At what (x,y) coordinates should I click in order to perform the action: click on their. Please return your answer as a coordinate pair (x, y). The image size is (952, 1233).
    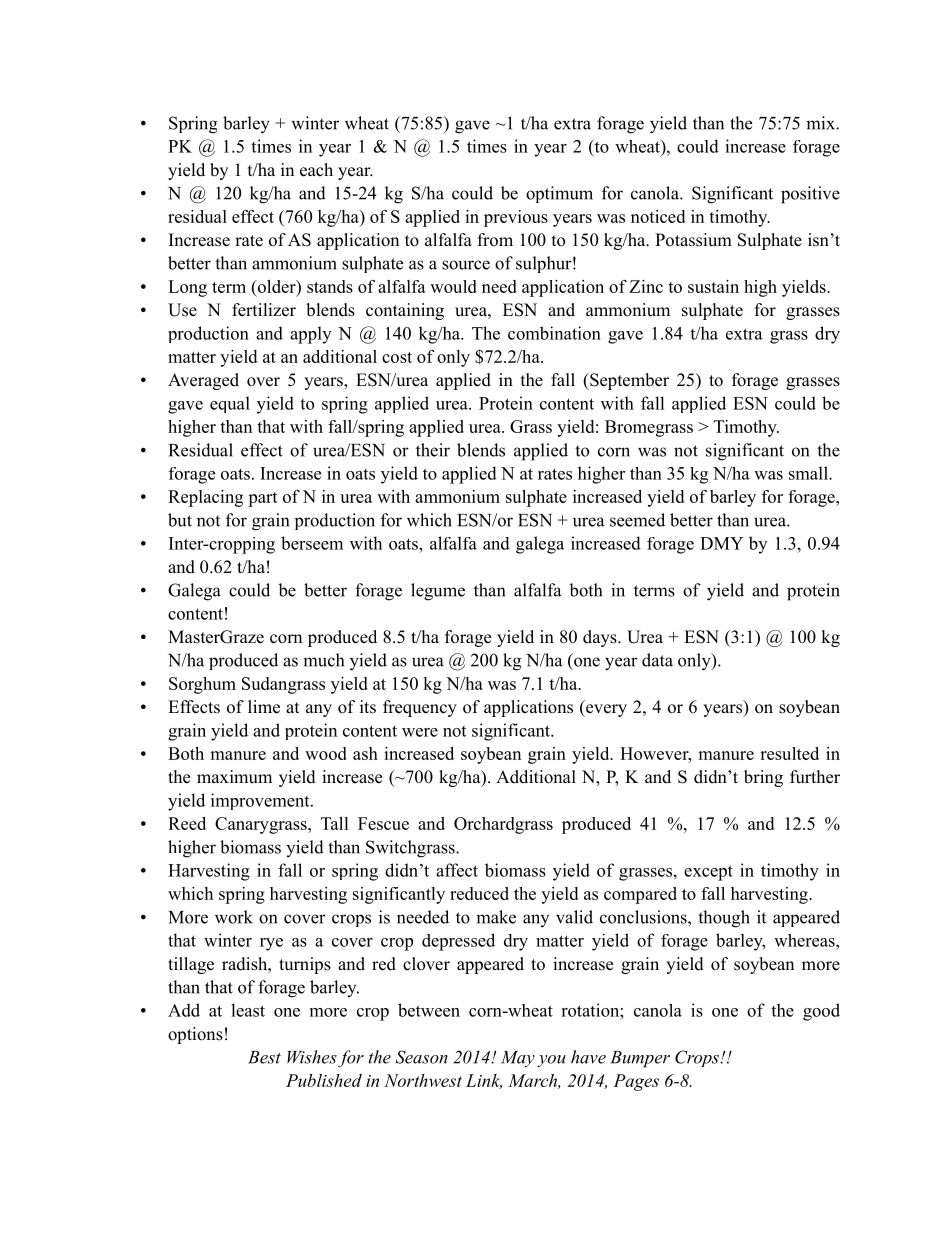
    Looking at the image, I should click on (433, 450).
